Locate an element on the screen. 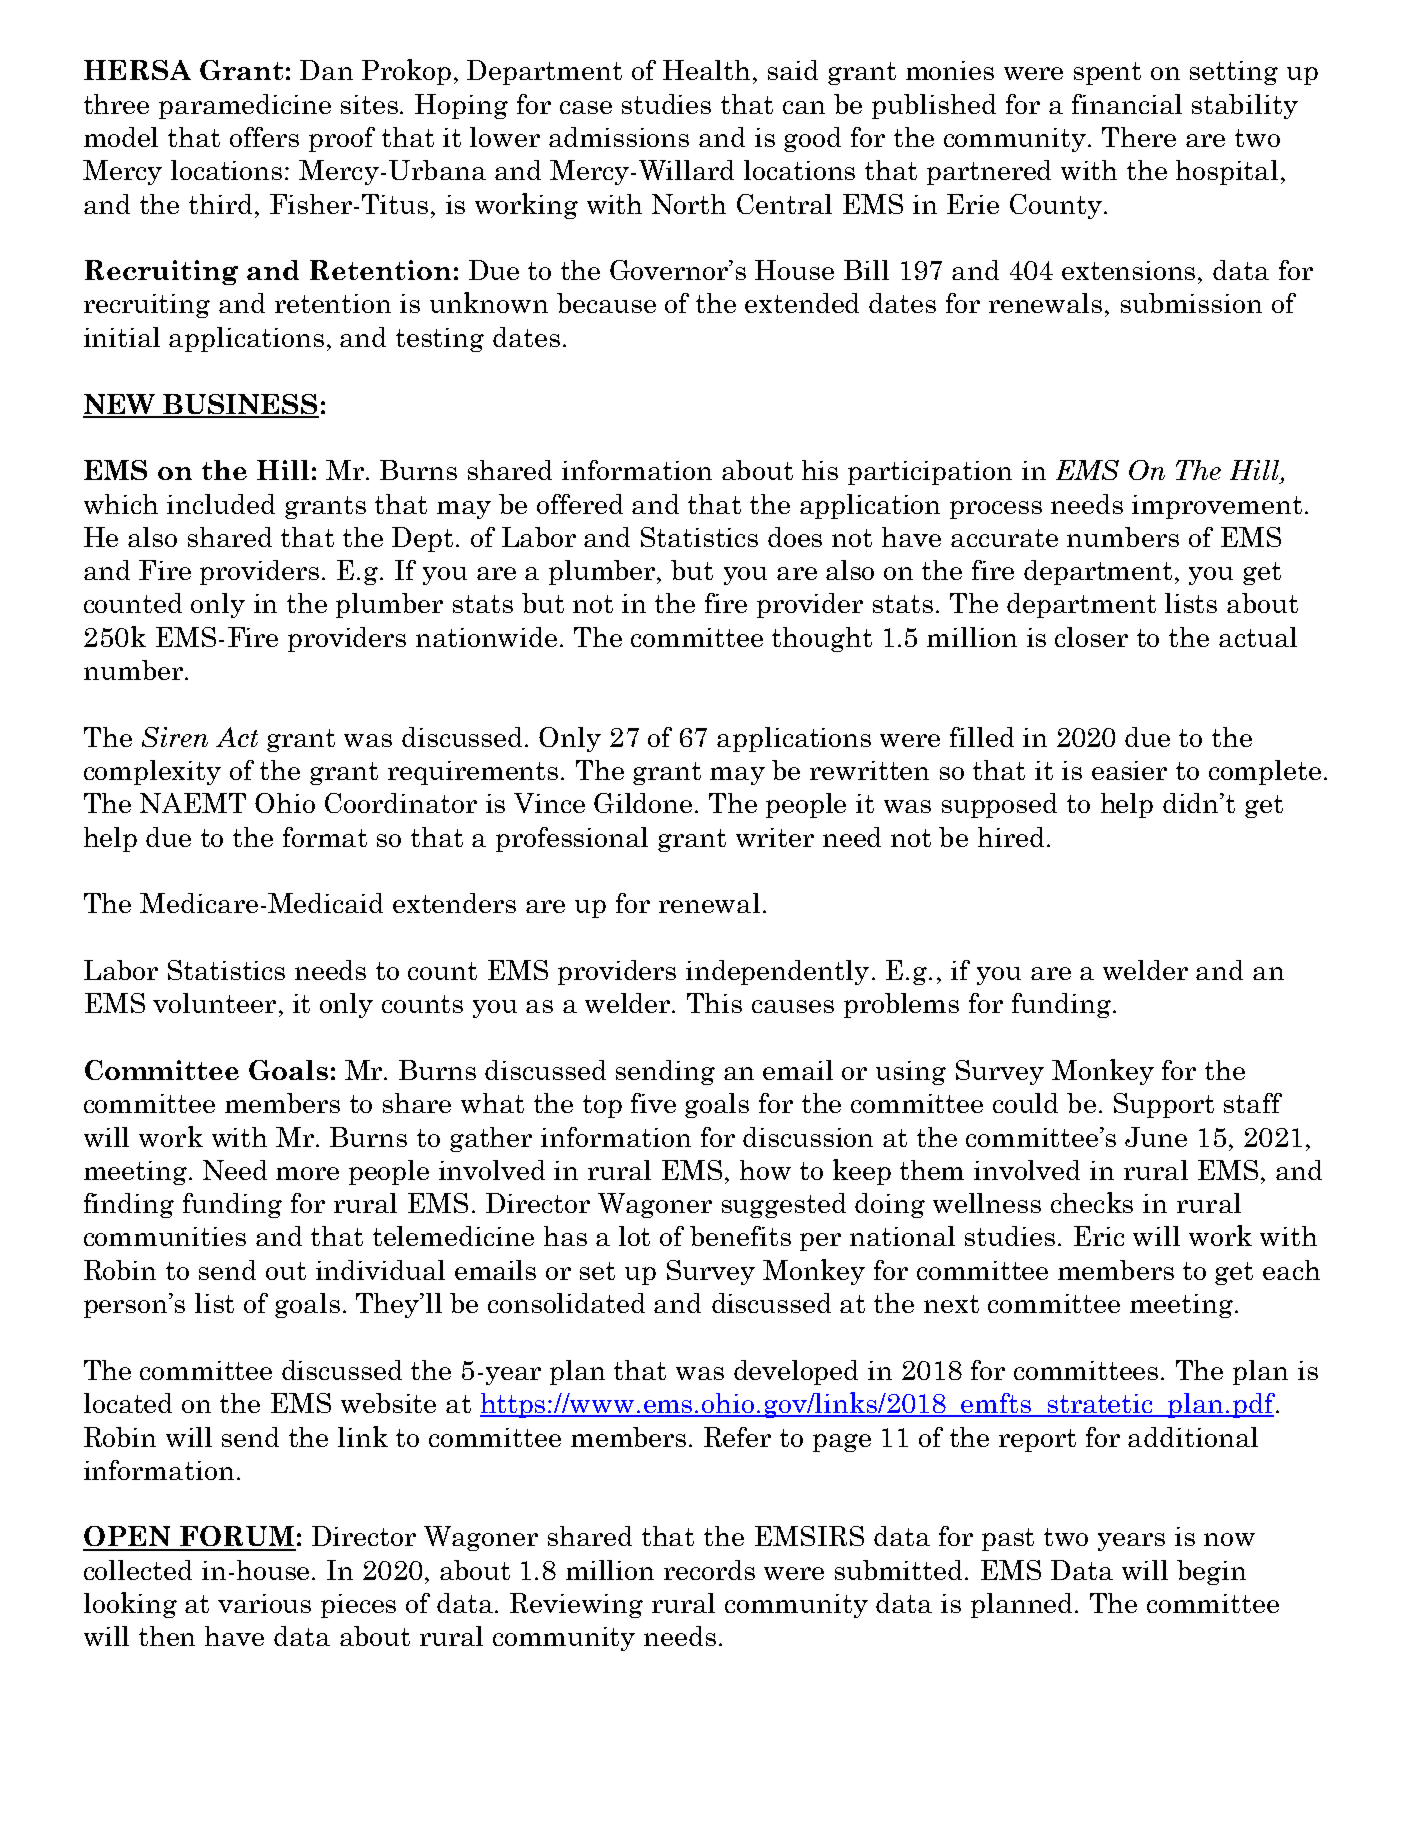 This screenshot has height=1829, width=1414. various is located at coordinates (264, 1603).
